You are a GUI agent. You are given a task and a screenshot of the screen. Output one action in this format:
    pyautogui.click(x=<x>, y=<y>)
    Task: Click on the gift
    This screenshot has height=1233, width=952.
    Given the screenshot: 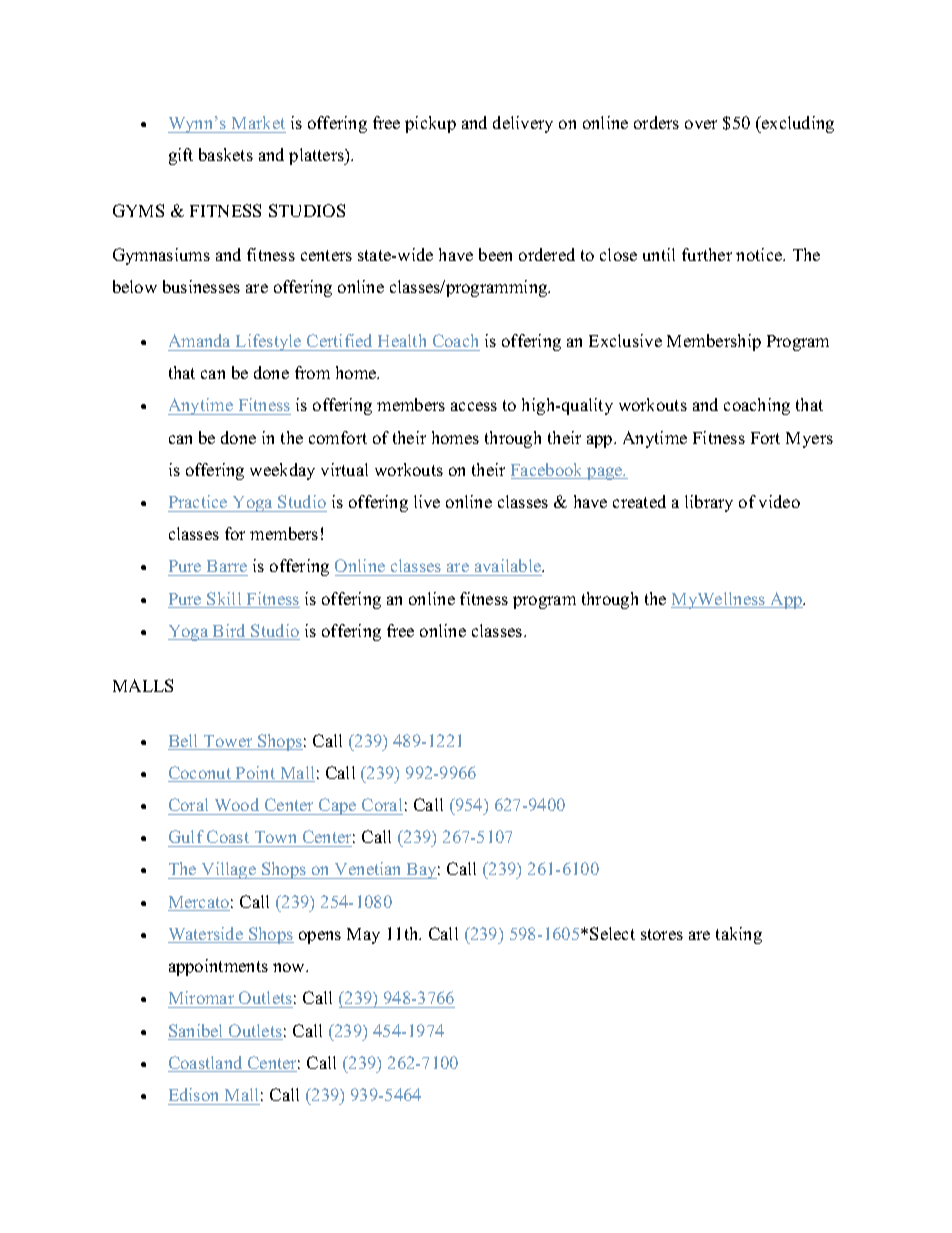 What is the action you would take?
    pyautogui.click(x=181, y=156)
